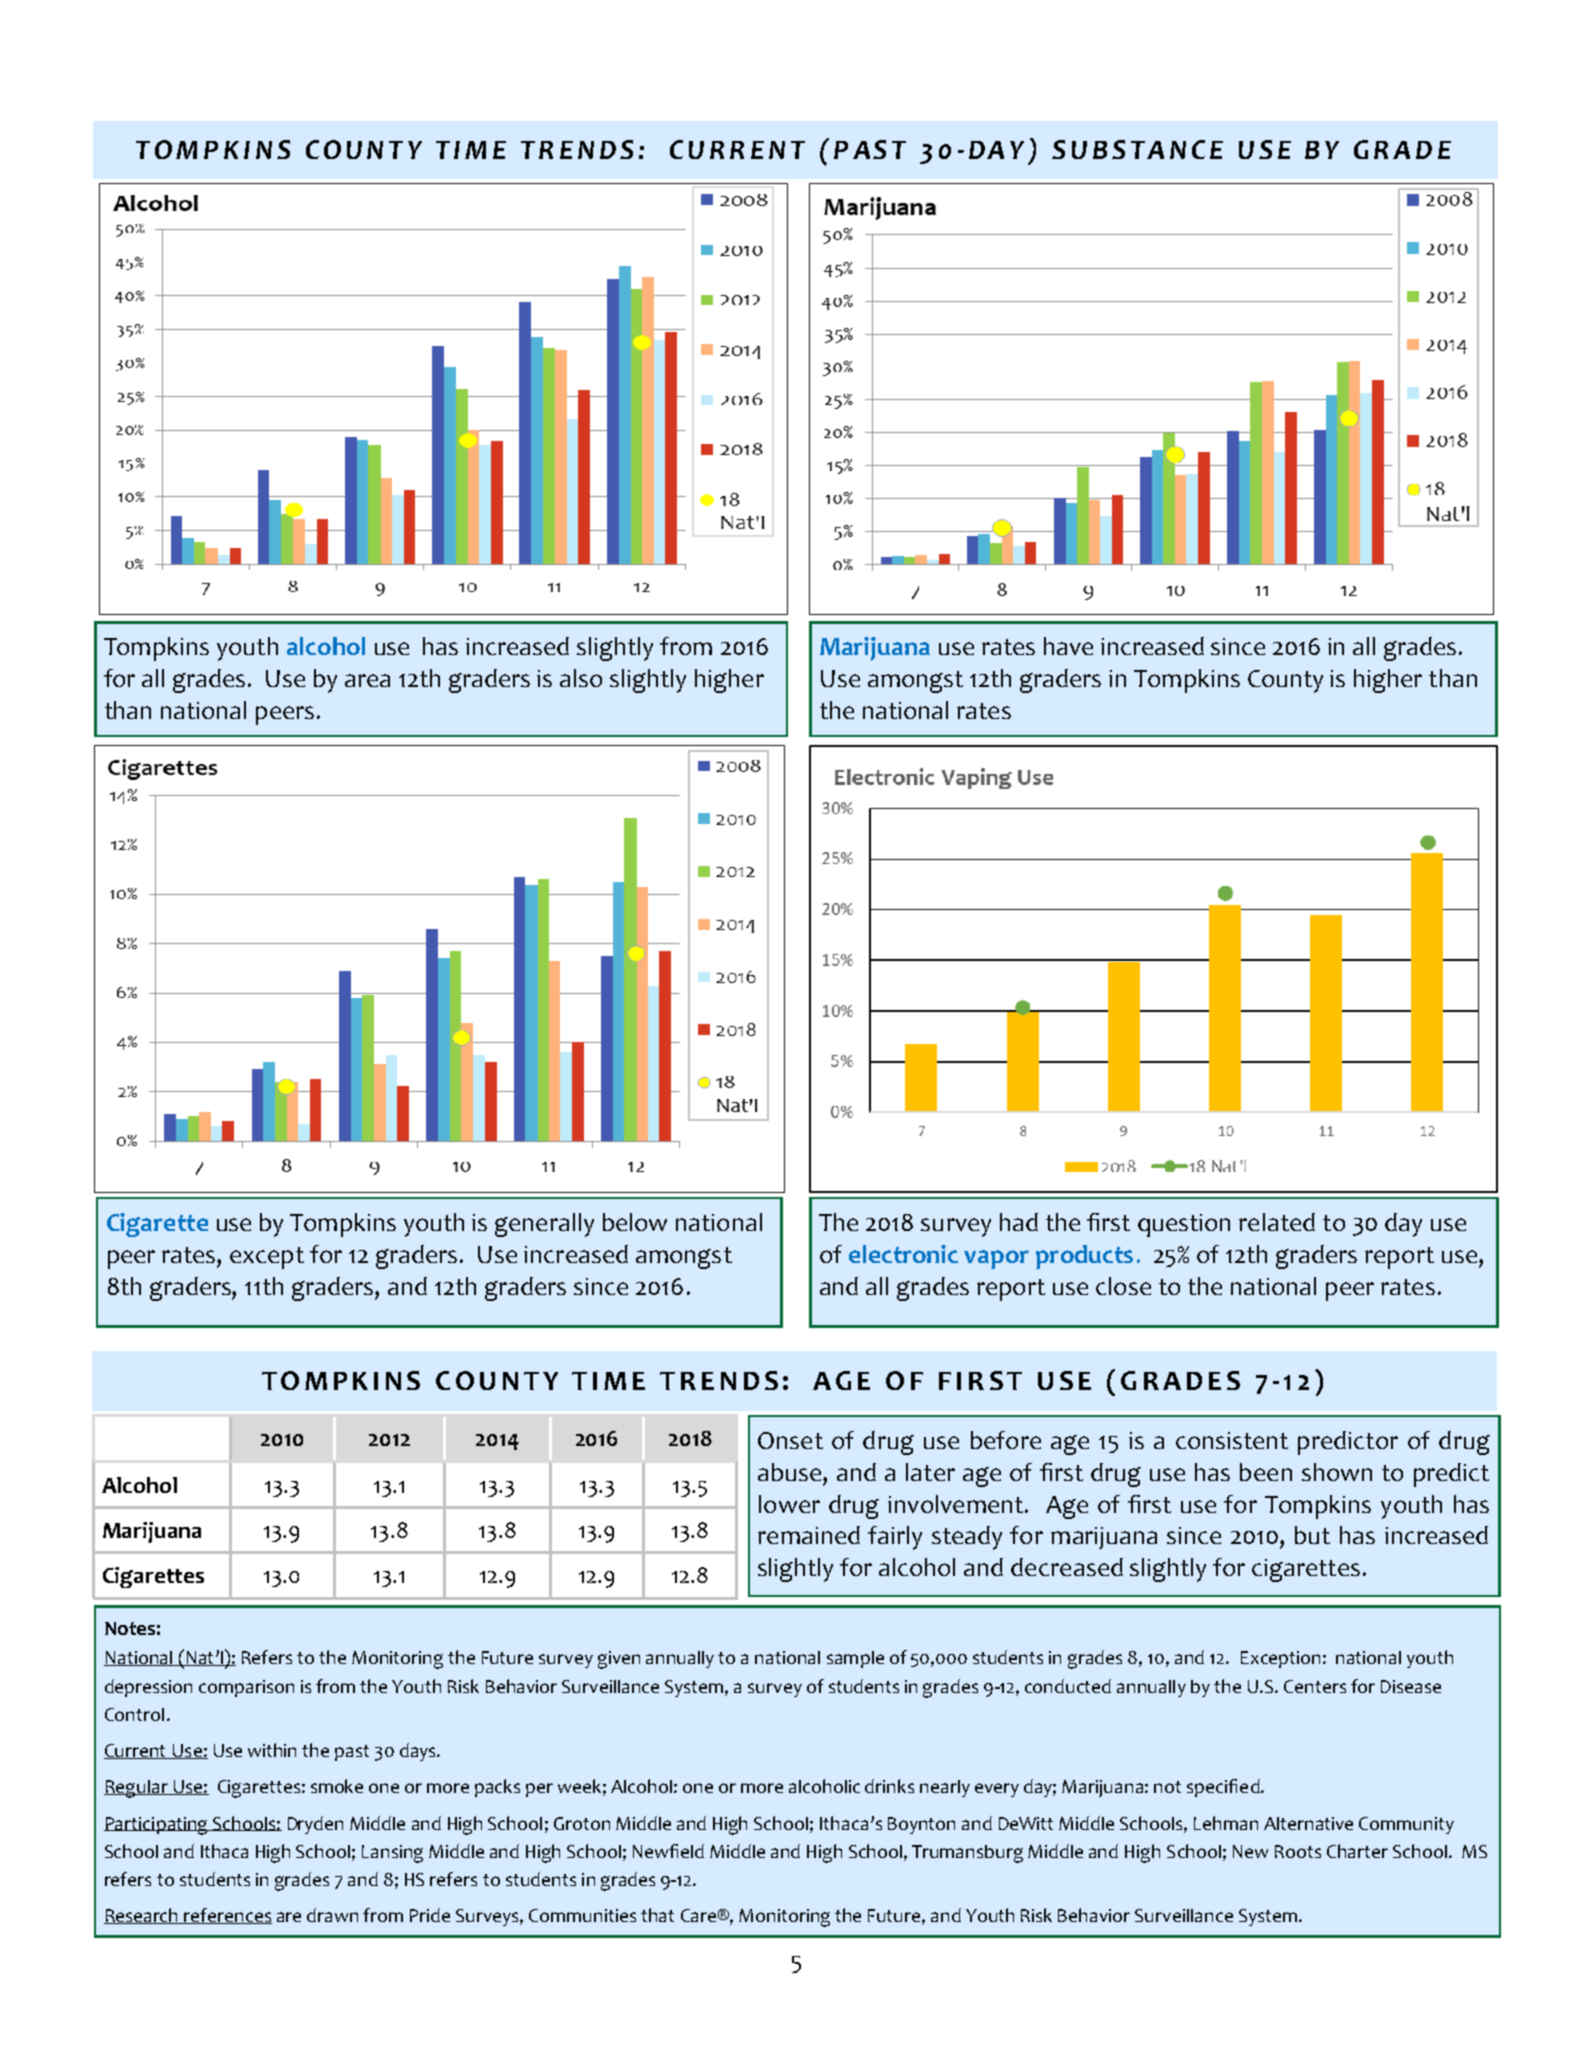  I want to click on related, so click(1277, 1222).
